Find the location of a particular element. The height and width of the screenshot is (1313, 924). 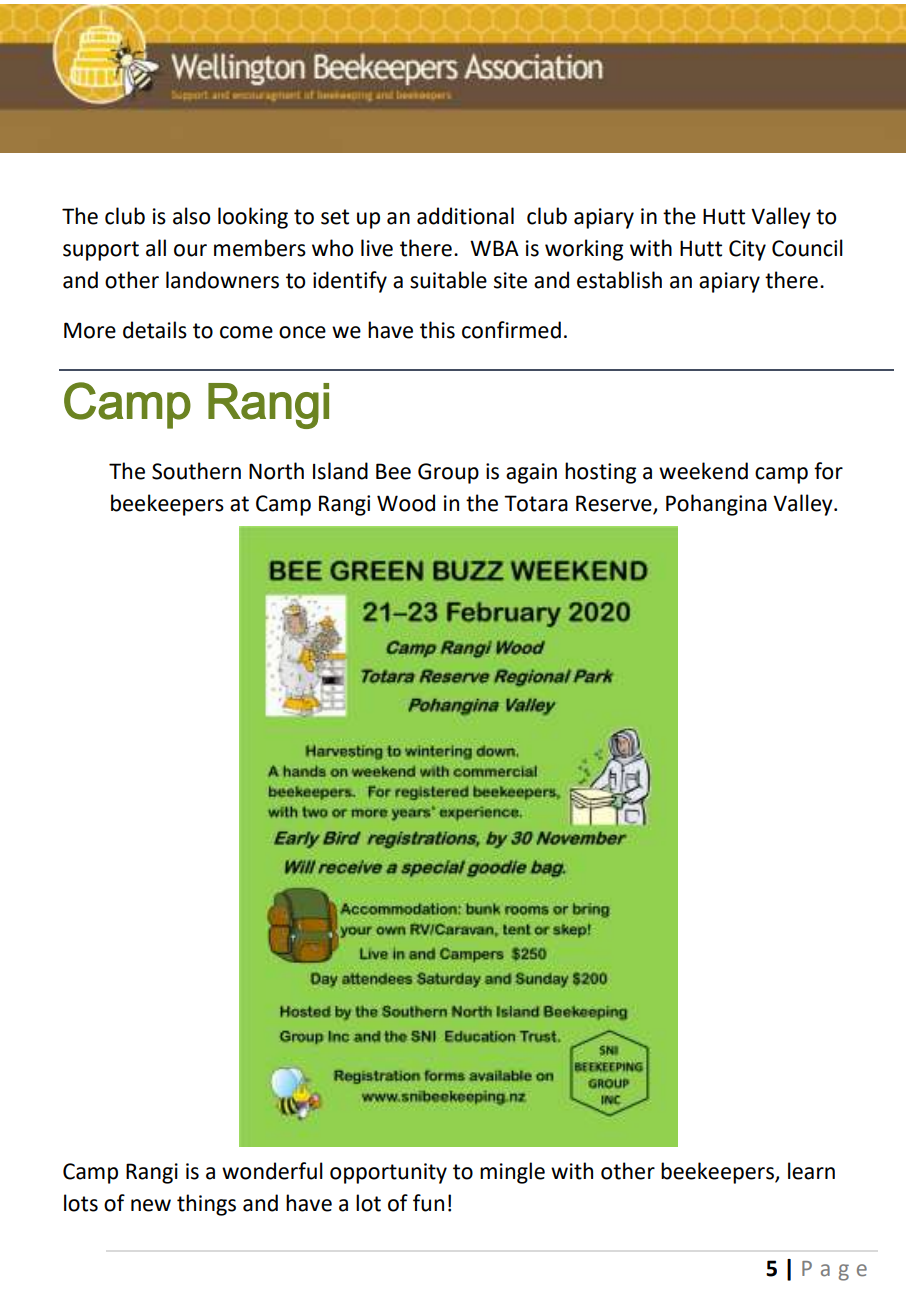

our is located at coordinates (190, 250).
